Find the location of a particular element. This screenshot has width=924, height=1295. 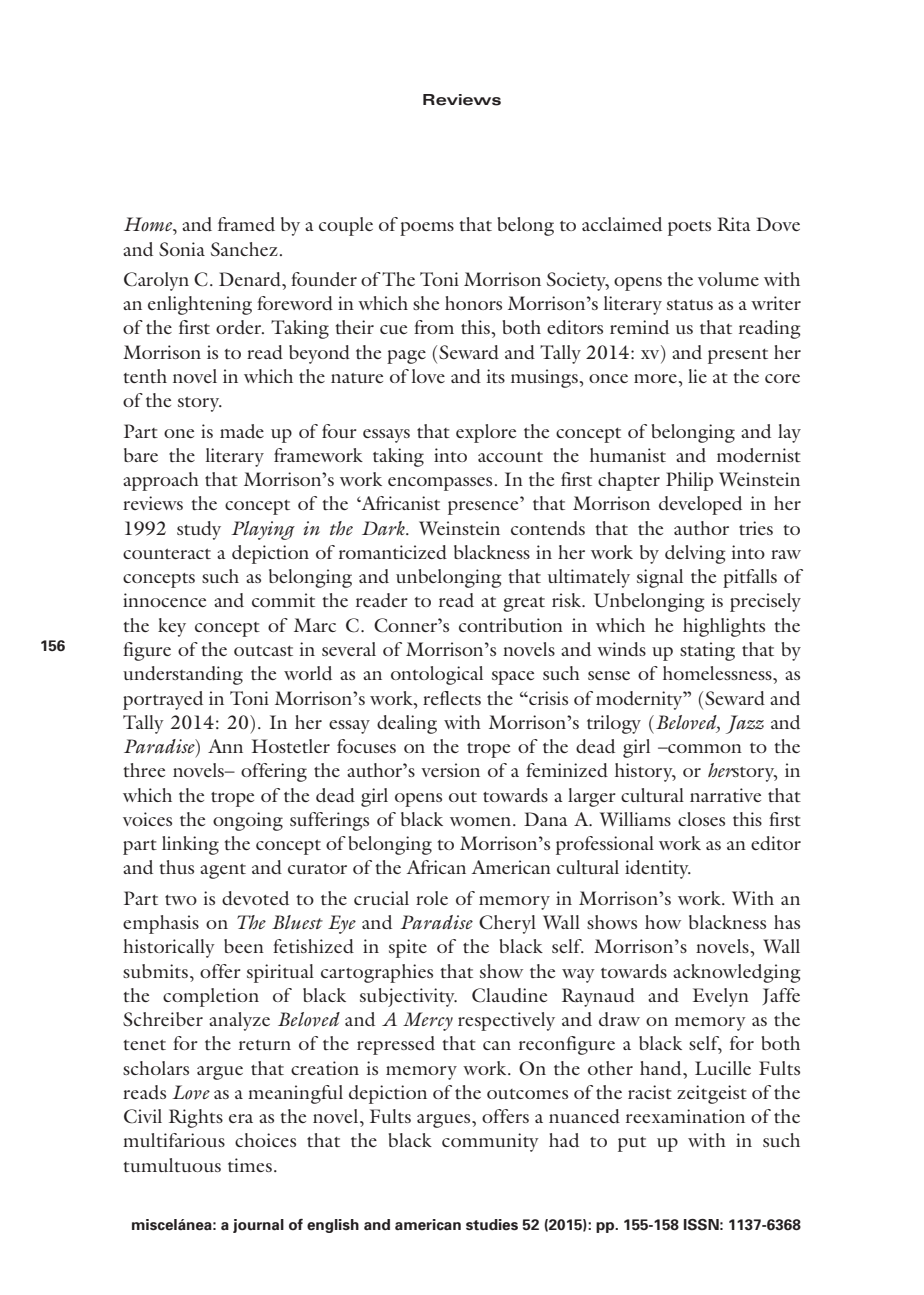

poets is located at coordinates (689, 228).
